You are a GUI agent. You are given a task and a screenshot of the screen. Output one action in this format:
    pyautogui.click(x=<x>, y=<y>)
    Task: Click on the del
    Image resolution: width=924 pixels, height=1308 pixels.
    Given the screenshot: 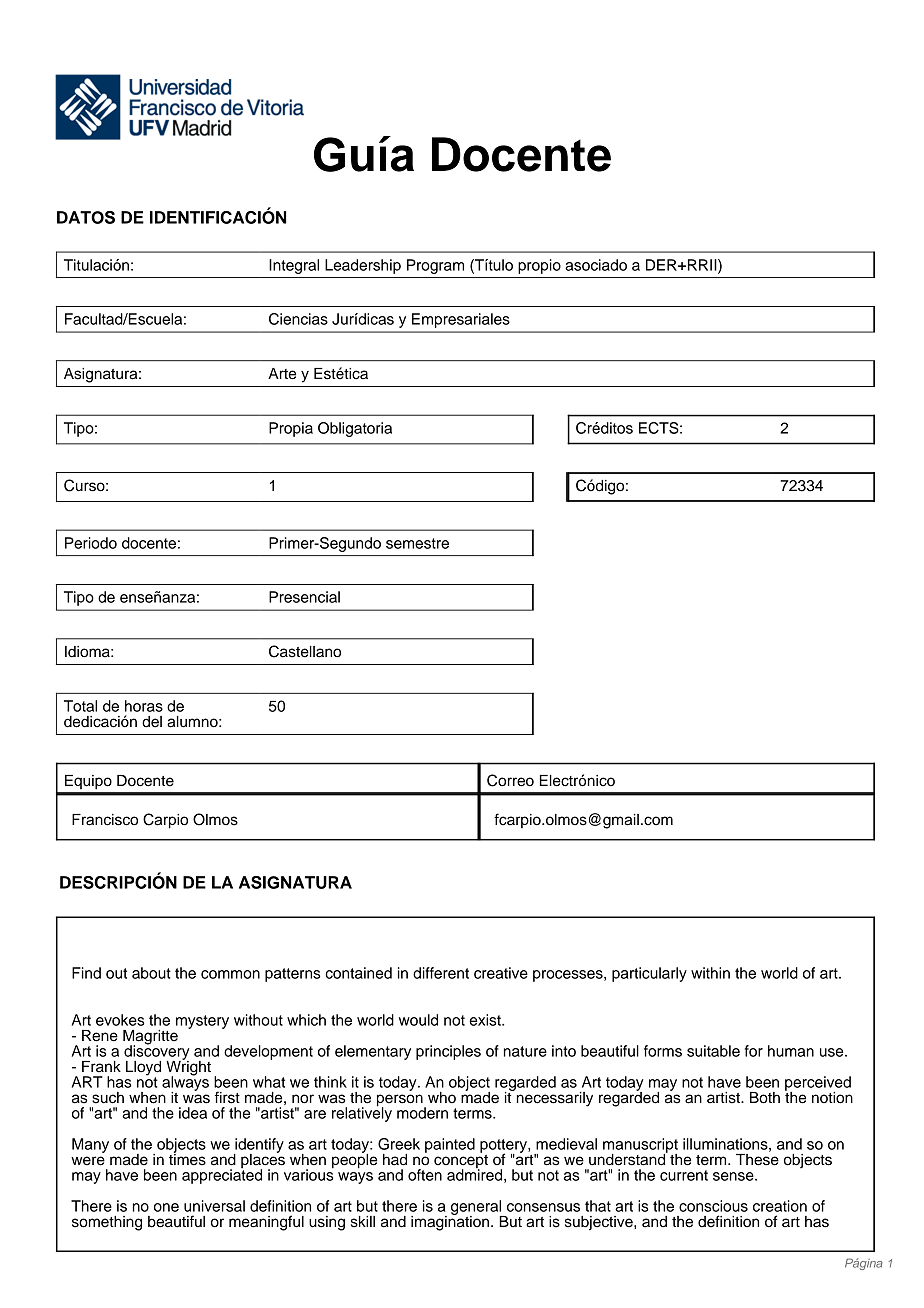 What is the action you would take?
    pyautogui.click(x=152, y=722)
